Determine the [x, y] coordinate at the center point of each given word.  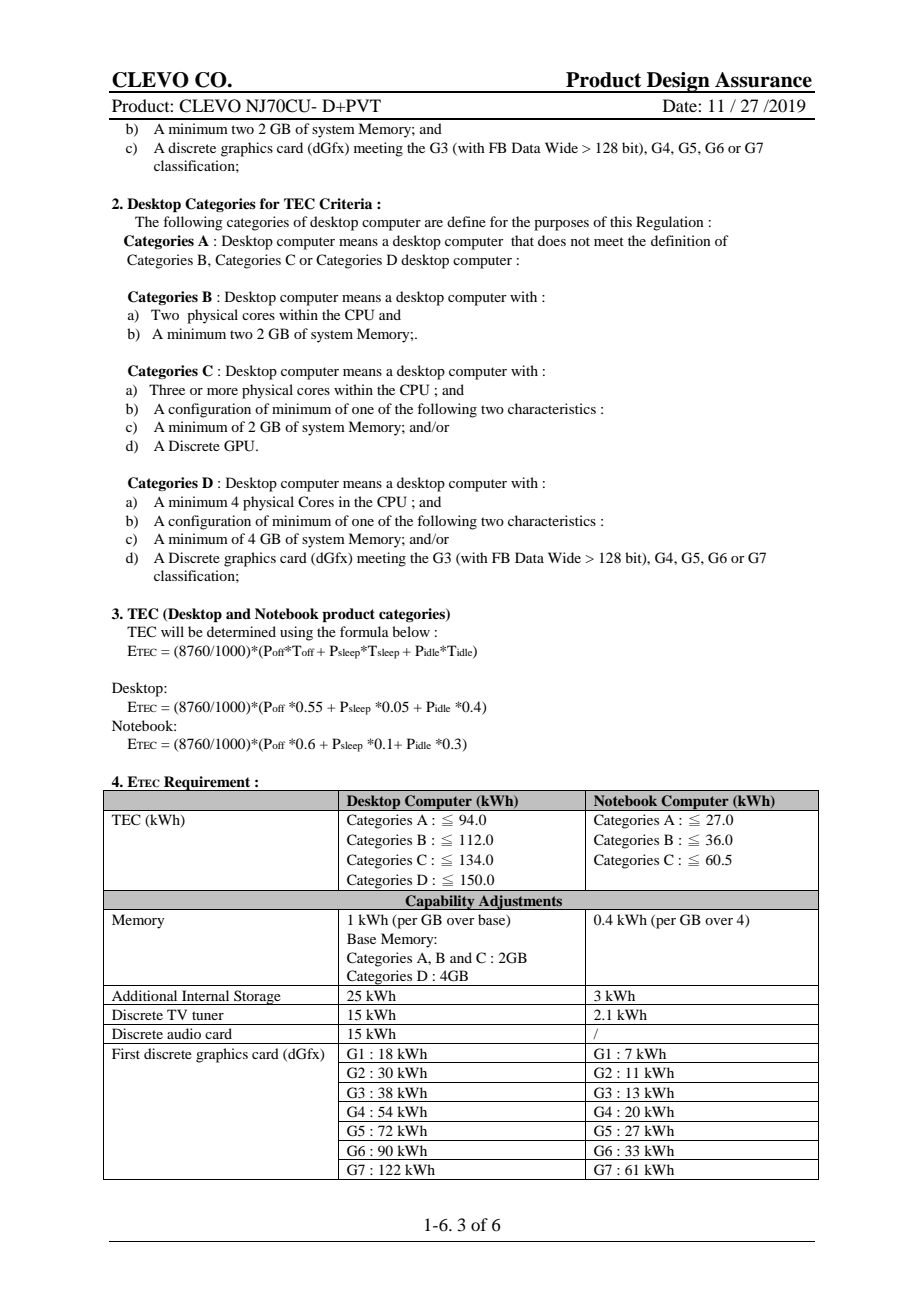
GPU [240, 446]
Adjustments [521, 902]
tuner [208, 1015]
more [222, 391]
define [466, 221]
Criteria [345, 204]
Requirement [207, 783]
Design [678, 82]
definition [681, 240]
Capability [440, 902]
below [411, 631]
